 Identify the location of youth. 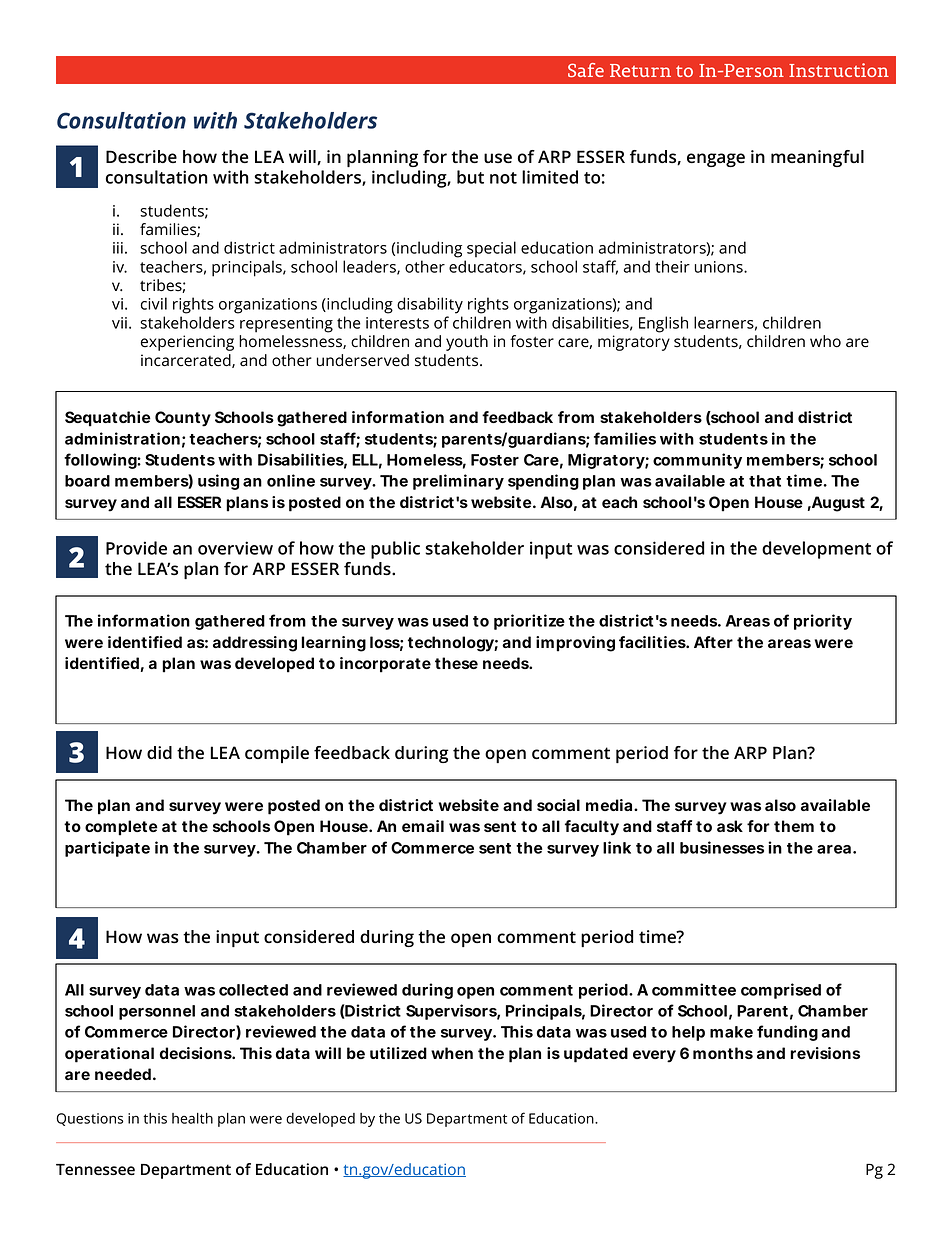
(467, 343).
